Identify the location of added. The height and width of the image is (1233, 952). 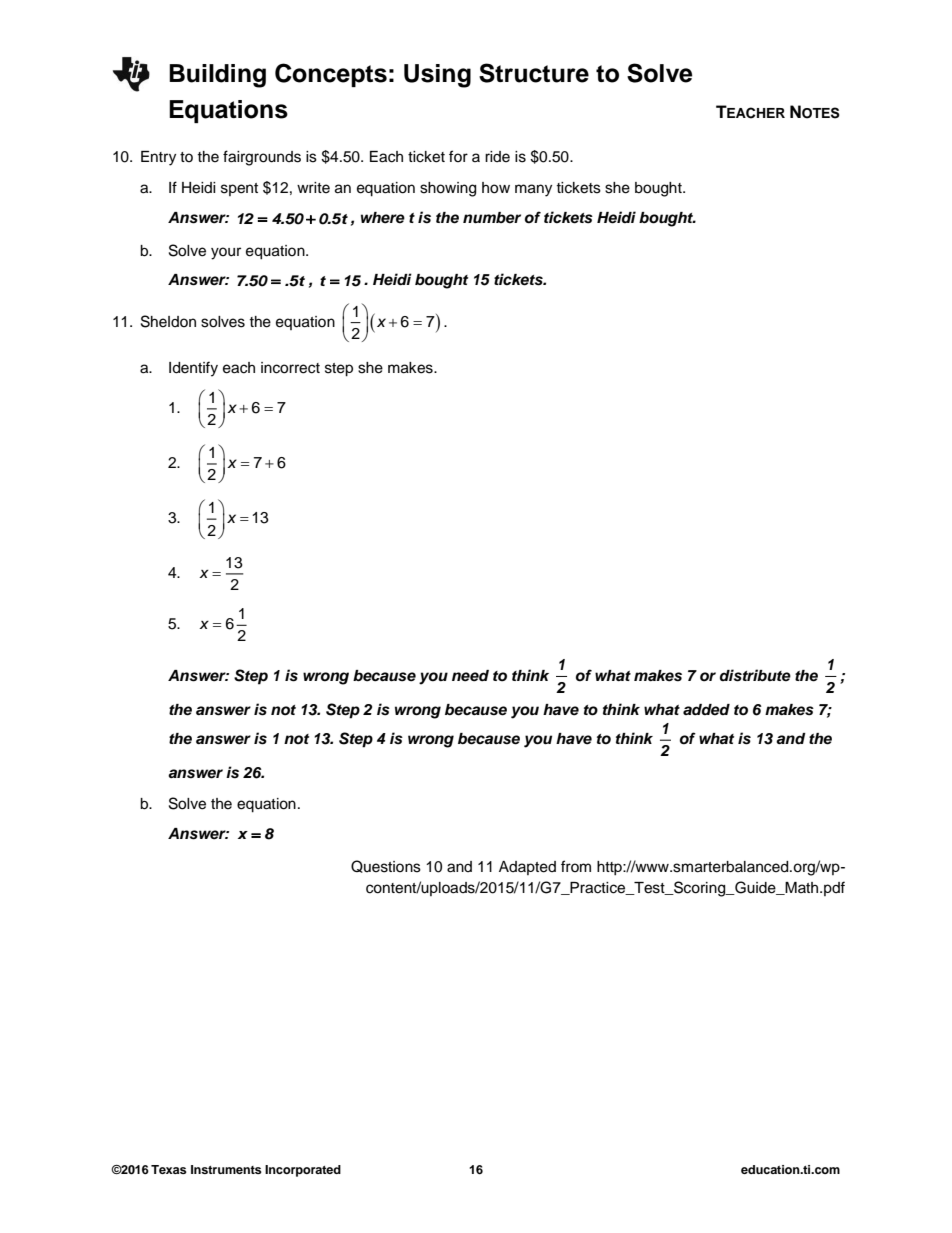
(706, 710).
